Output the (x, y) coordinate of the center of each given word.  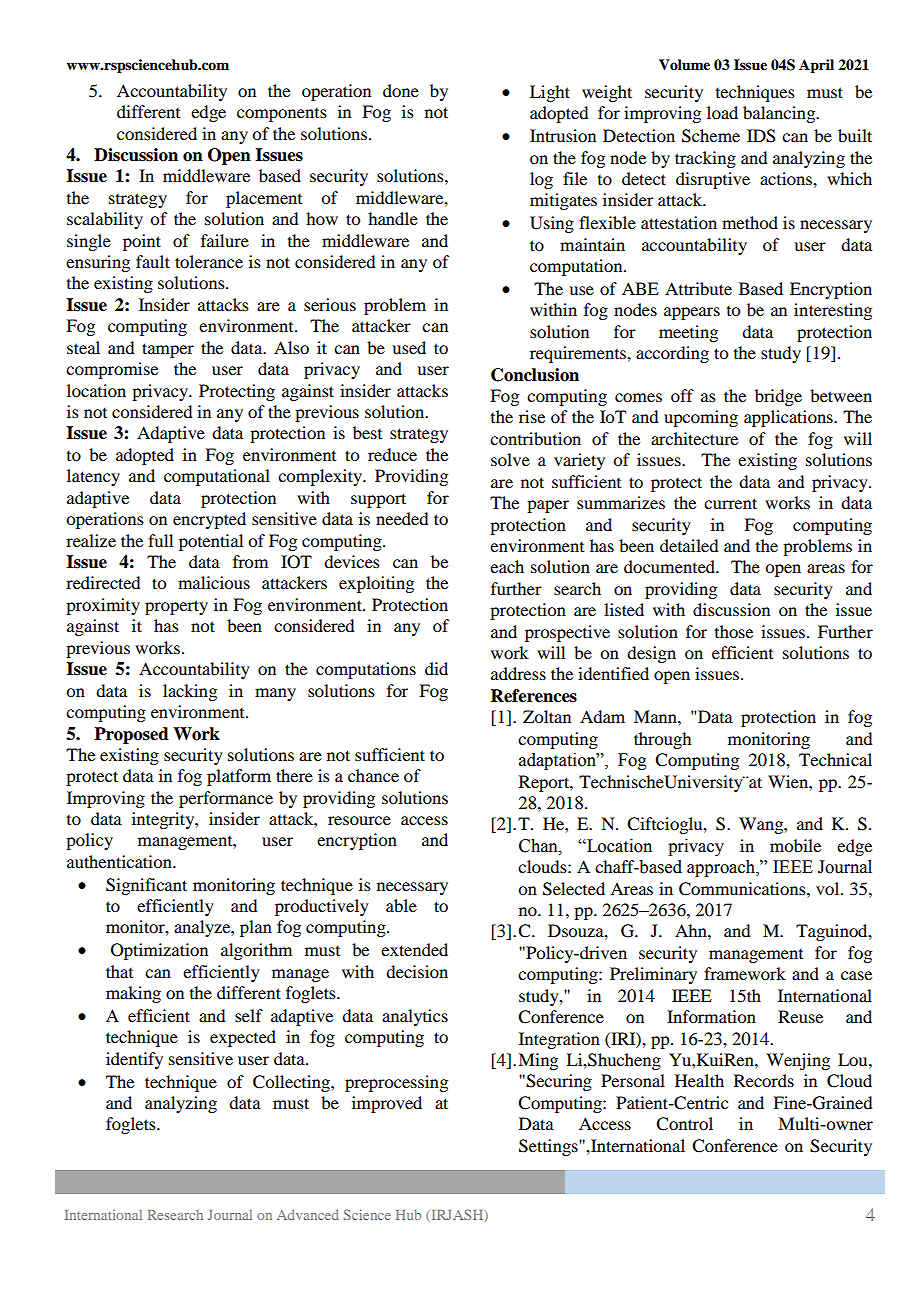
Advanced (308, 1215)
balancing (780, 114)
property (176, 607)
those (734, 631)
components (282, 115)
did (436, 668)
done (401, 90)
